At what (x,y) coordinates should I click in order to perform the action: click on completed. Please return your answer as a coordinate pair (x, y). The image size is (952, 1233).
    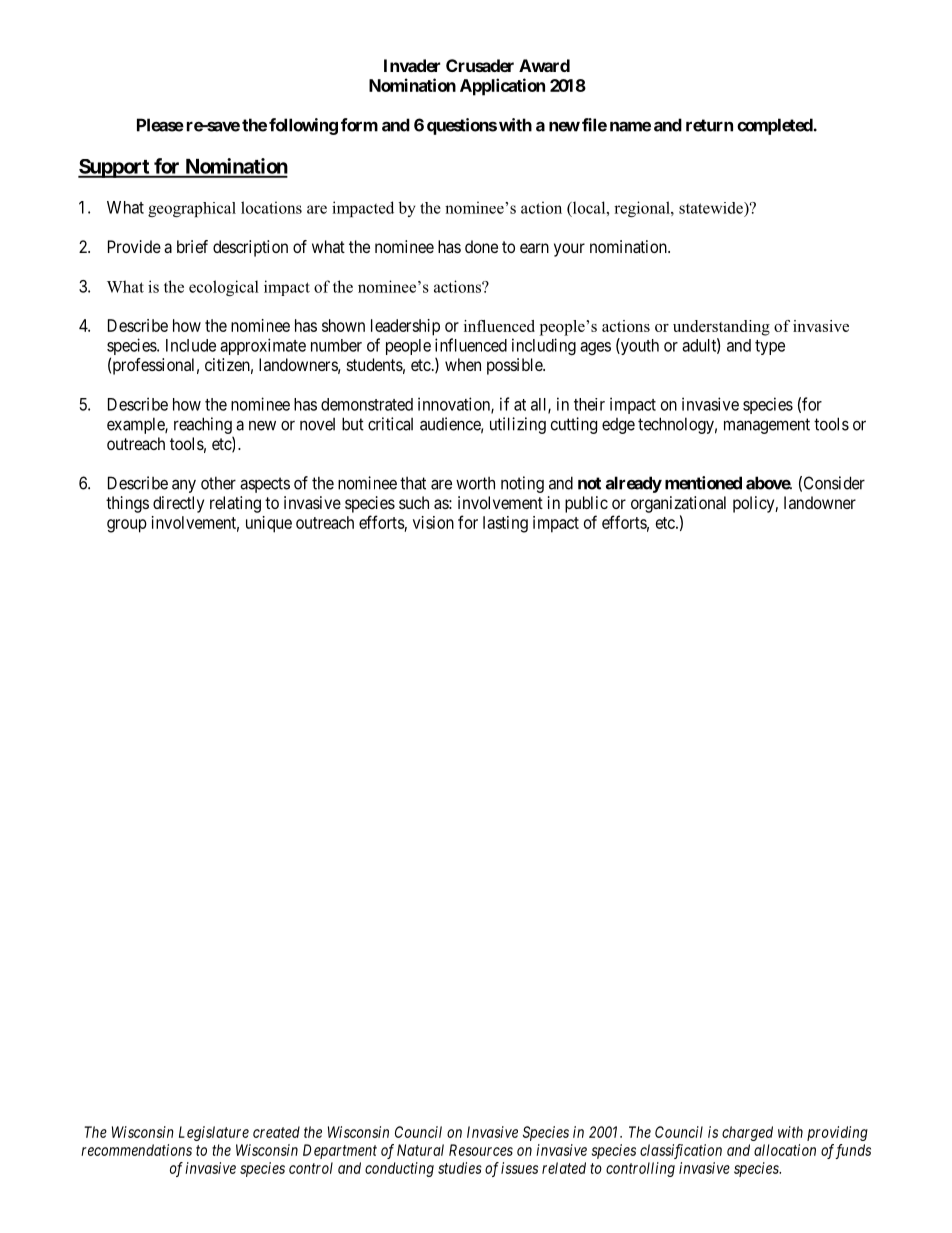
    Looking at the image, I should click on (775, 126).
